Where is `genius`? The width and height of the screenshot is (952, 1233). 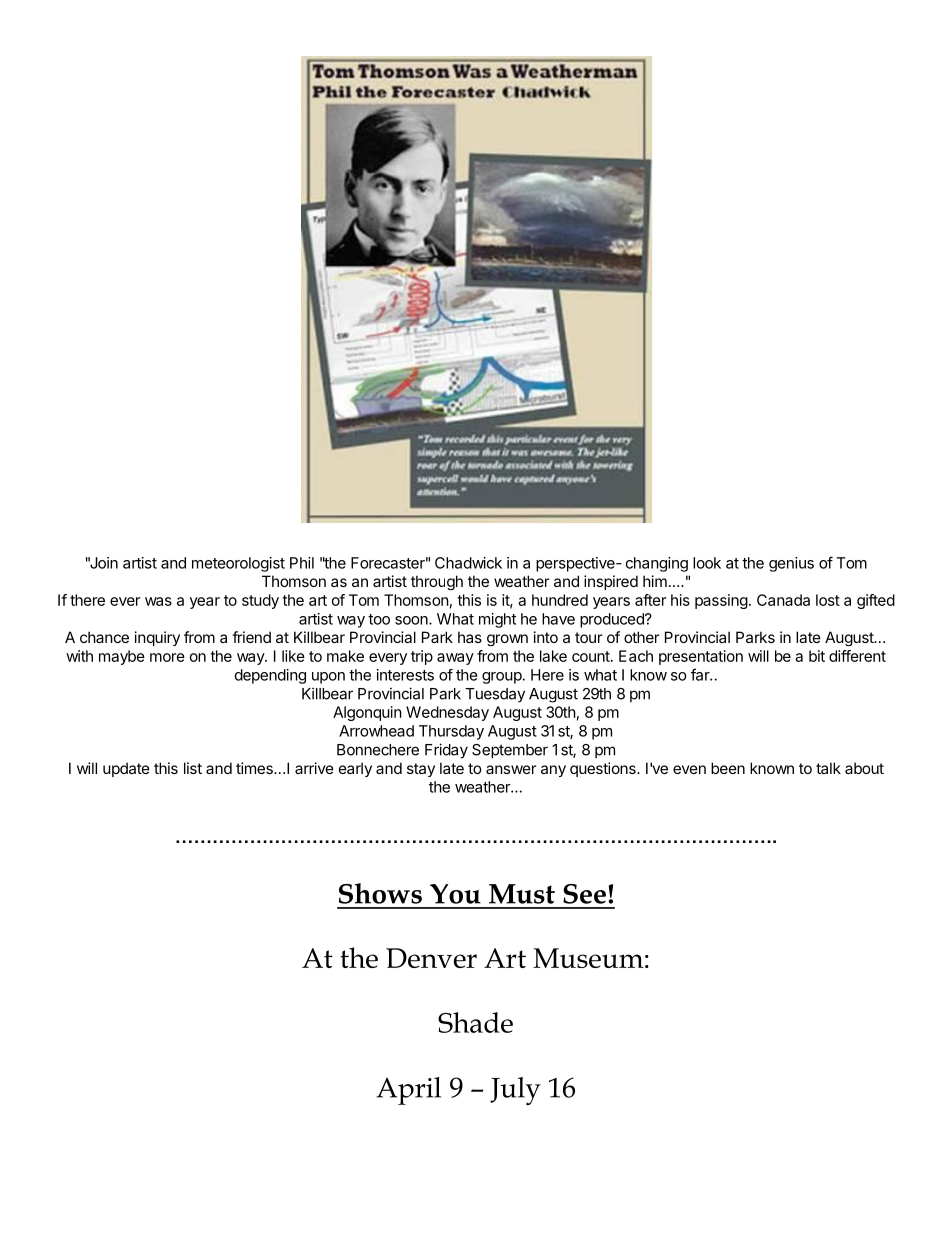
genius is located at coordinates (791, 564).
